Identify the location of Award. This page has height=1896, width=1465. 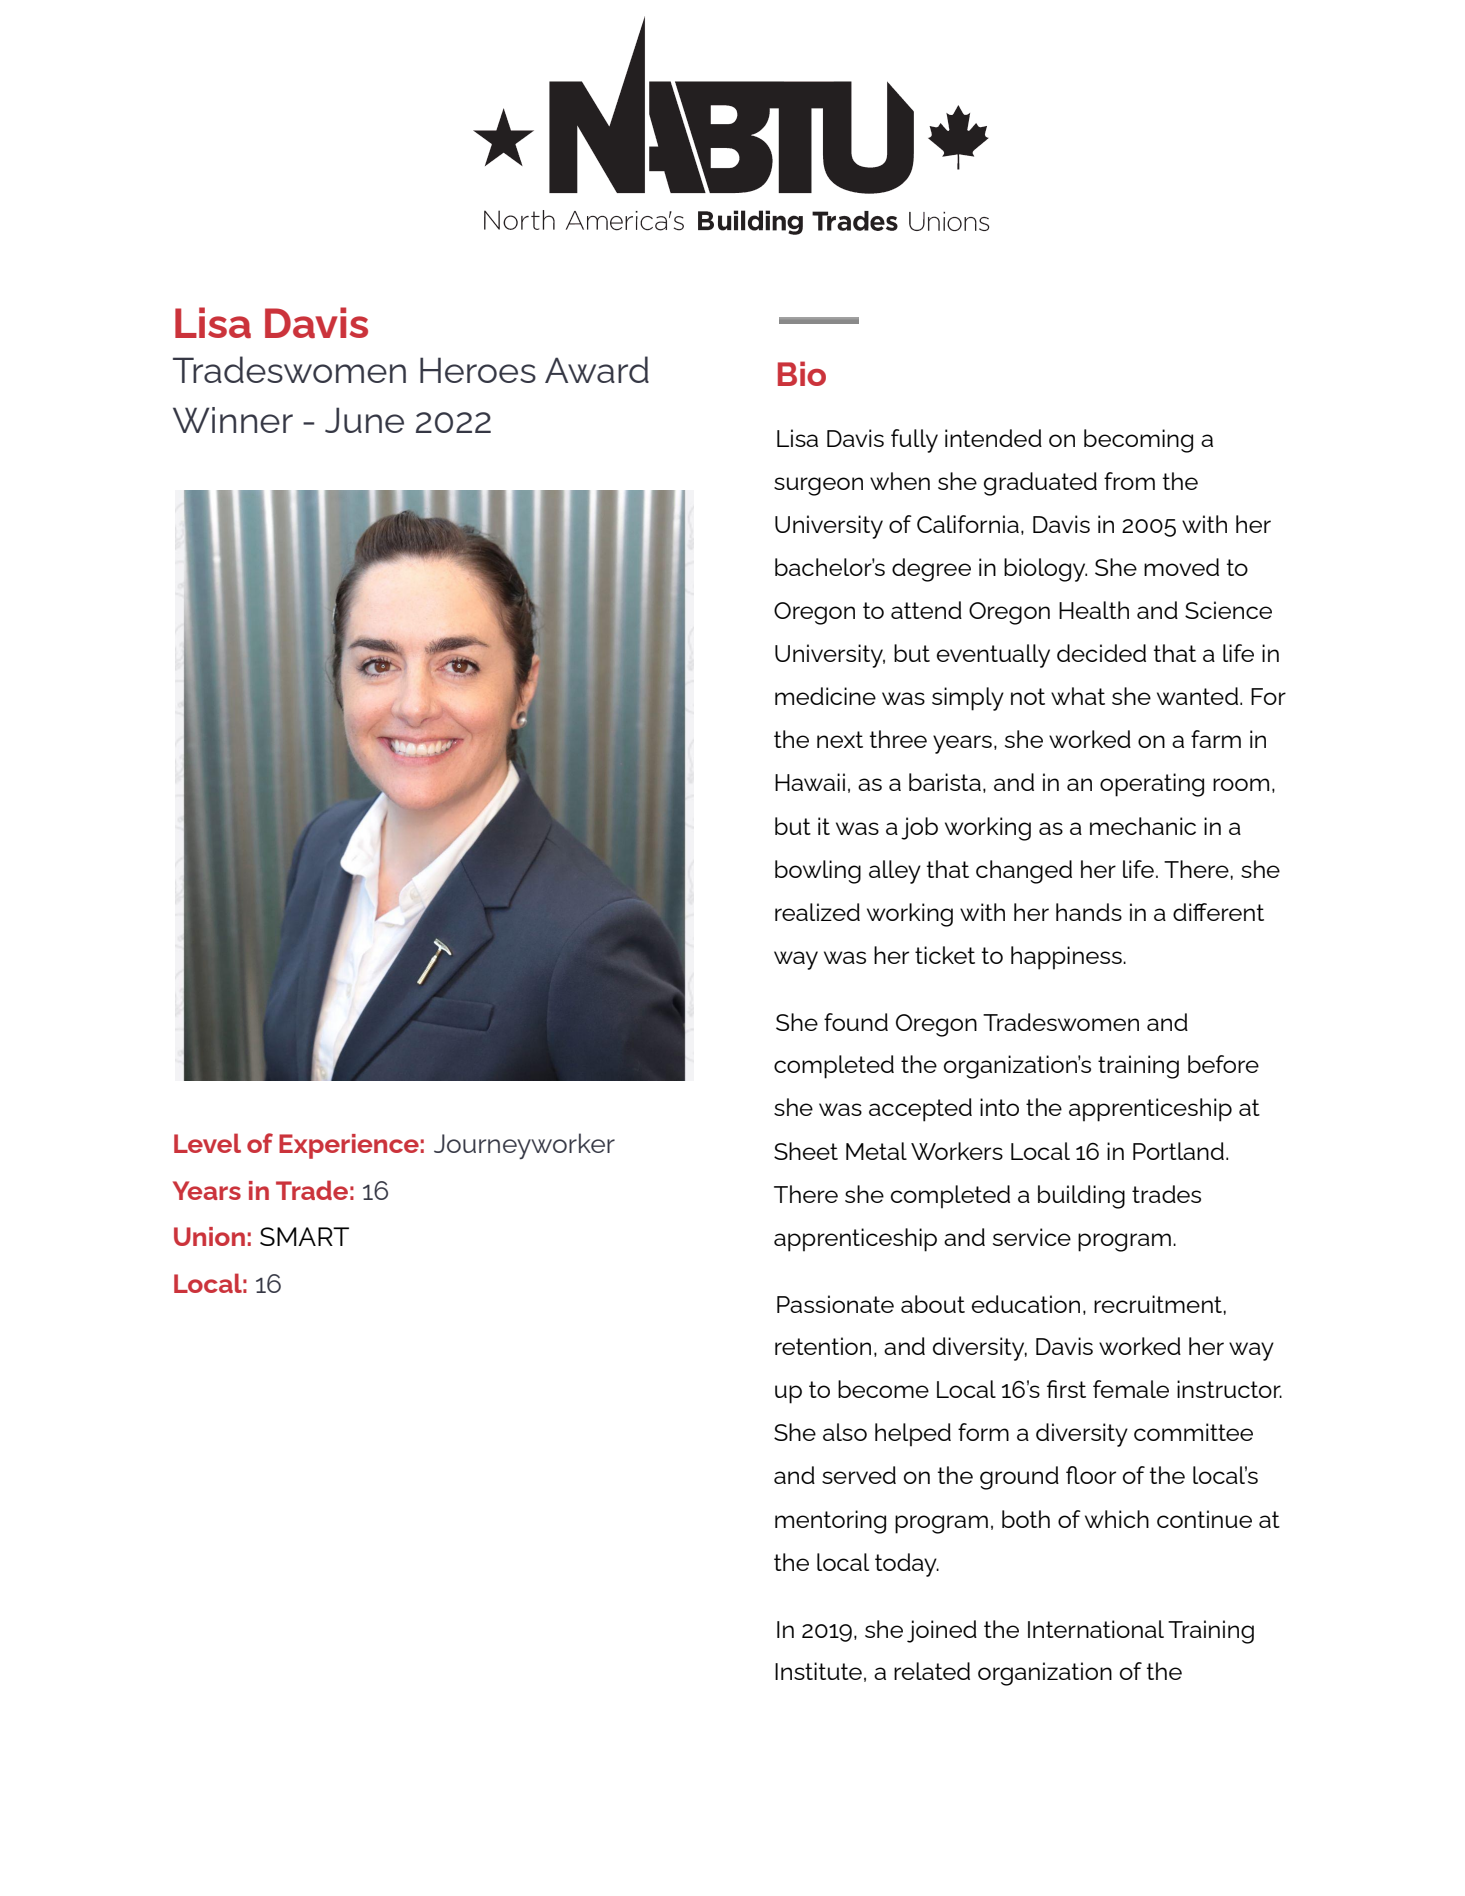
(597, 369).
